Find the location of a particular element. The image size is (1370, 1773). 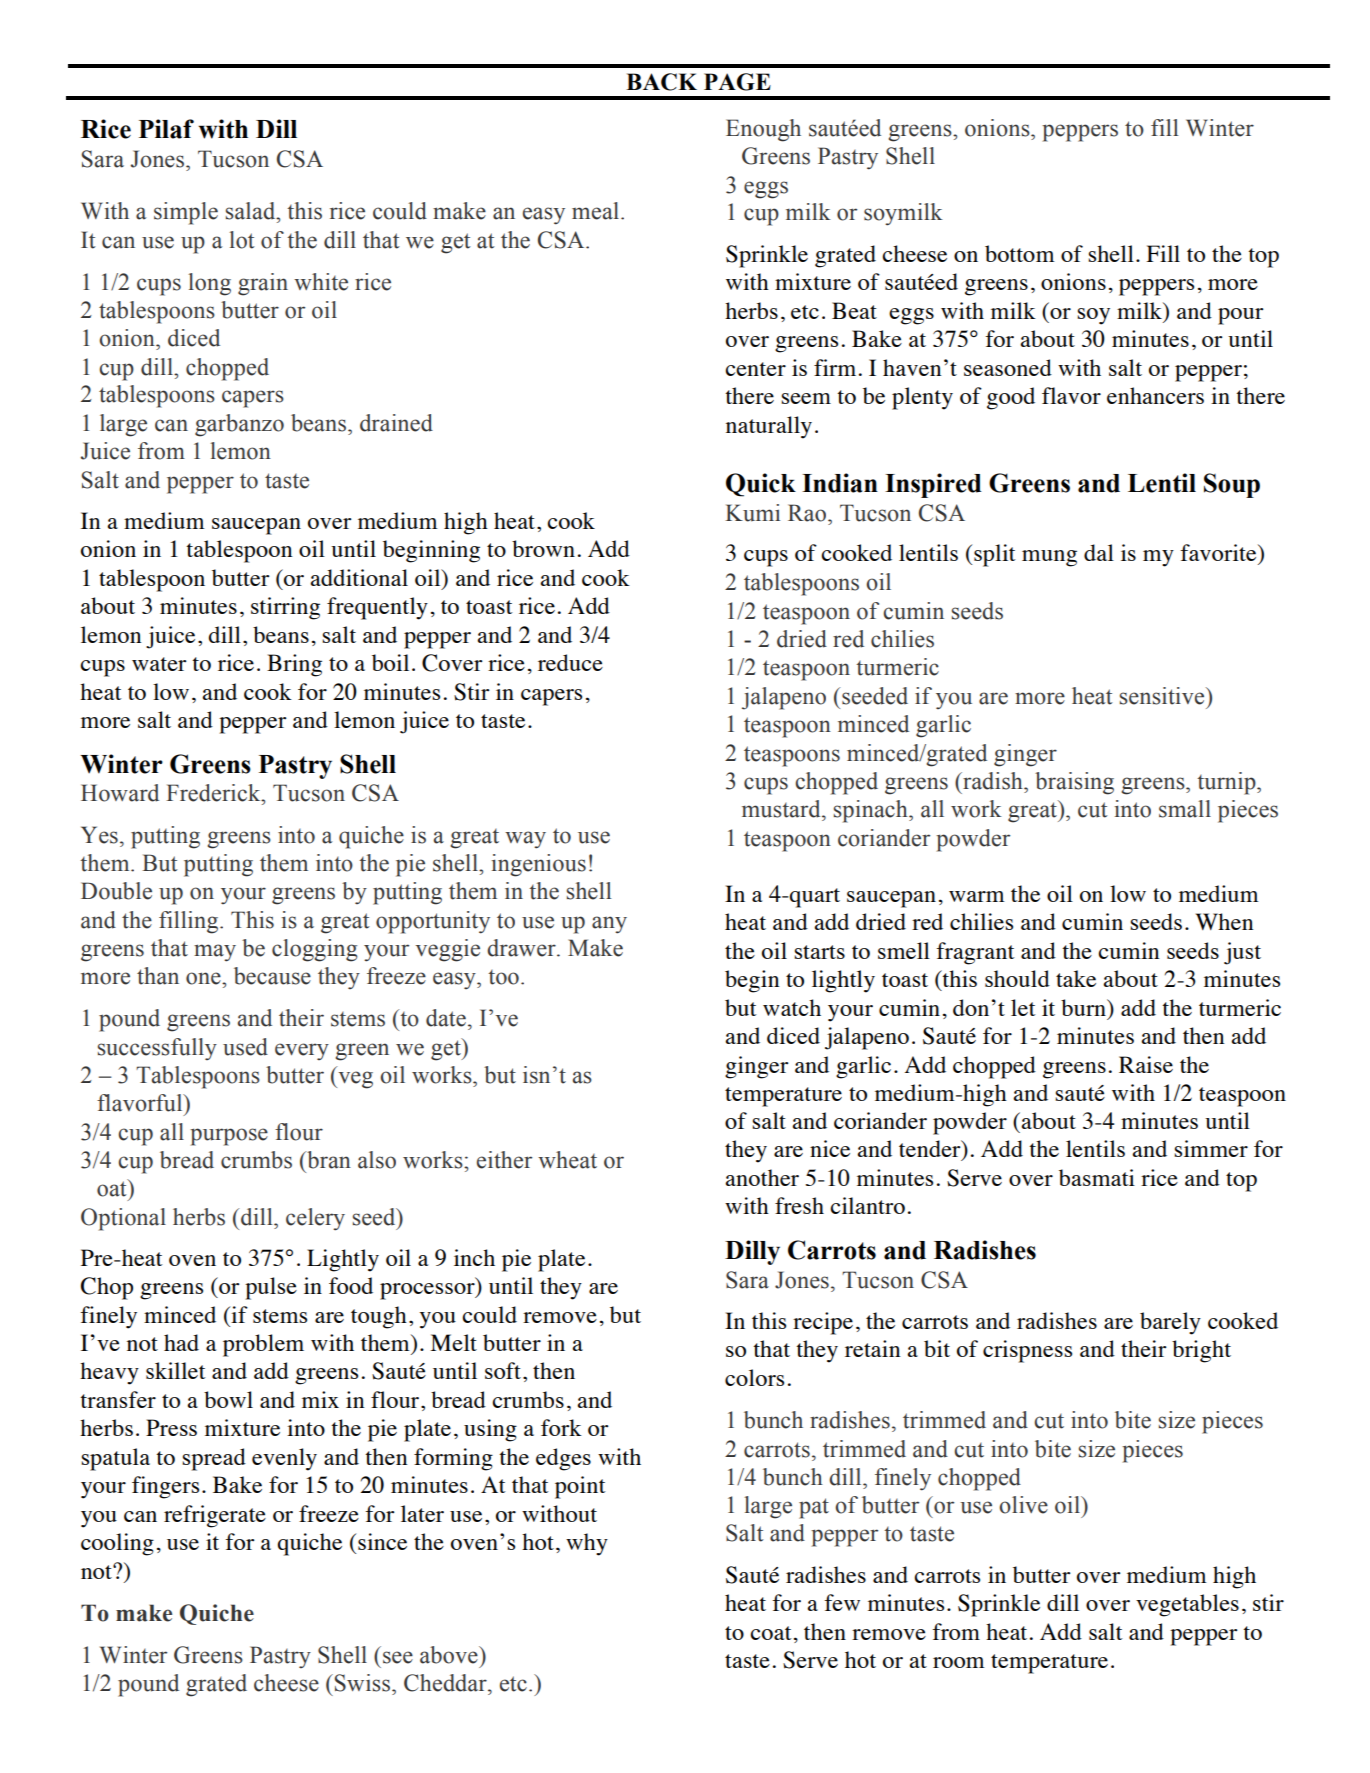

pulse is located at coordinates (271, 1288).
